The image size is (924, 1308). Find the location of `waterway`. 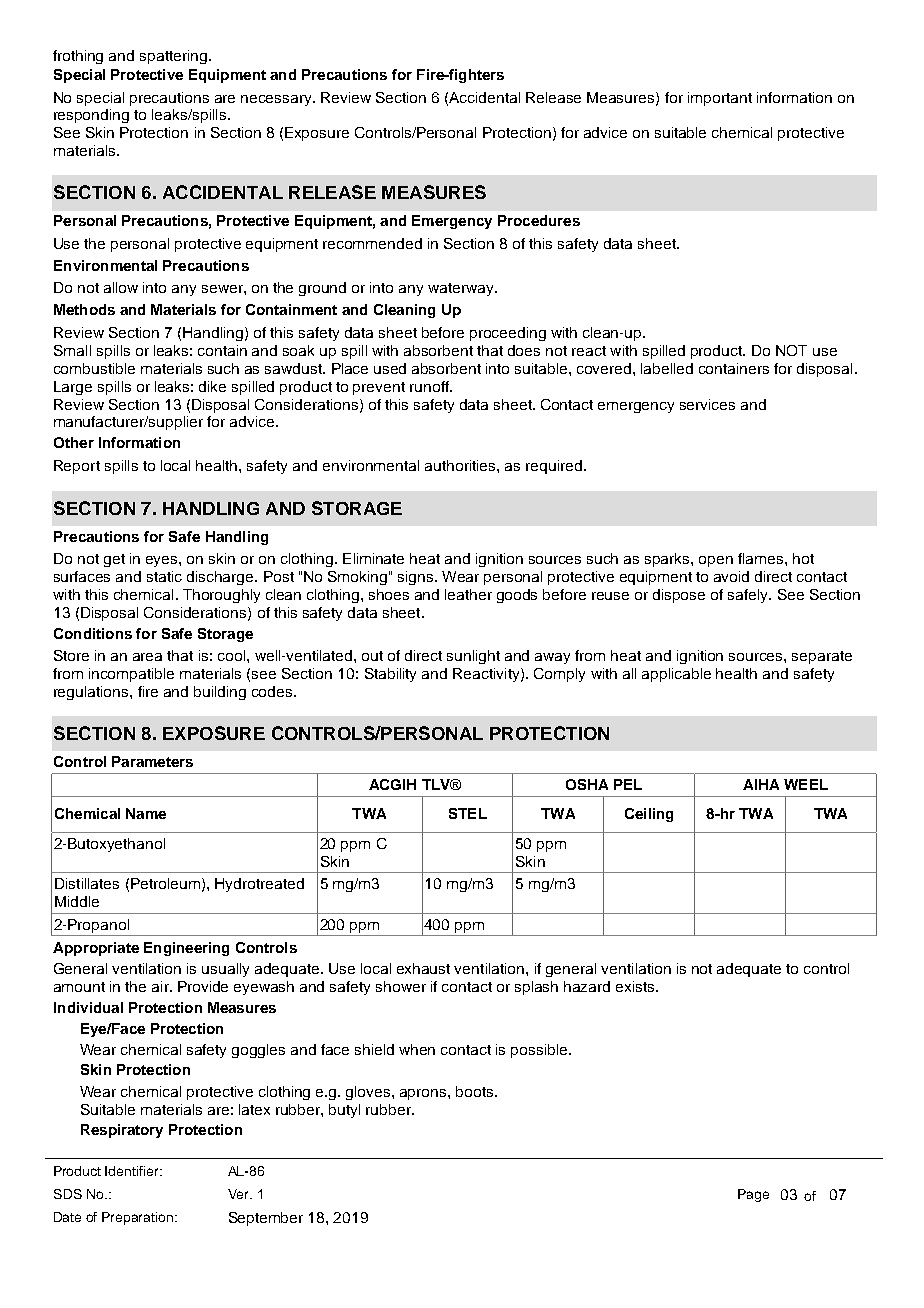

waterway is located at coordinates (462, 289).
